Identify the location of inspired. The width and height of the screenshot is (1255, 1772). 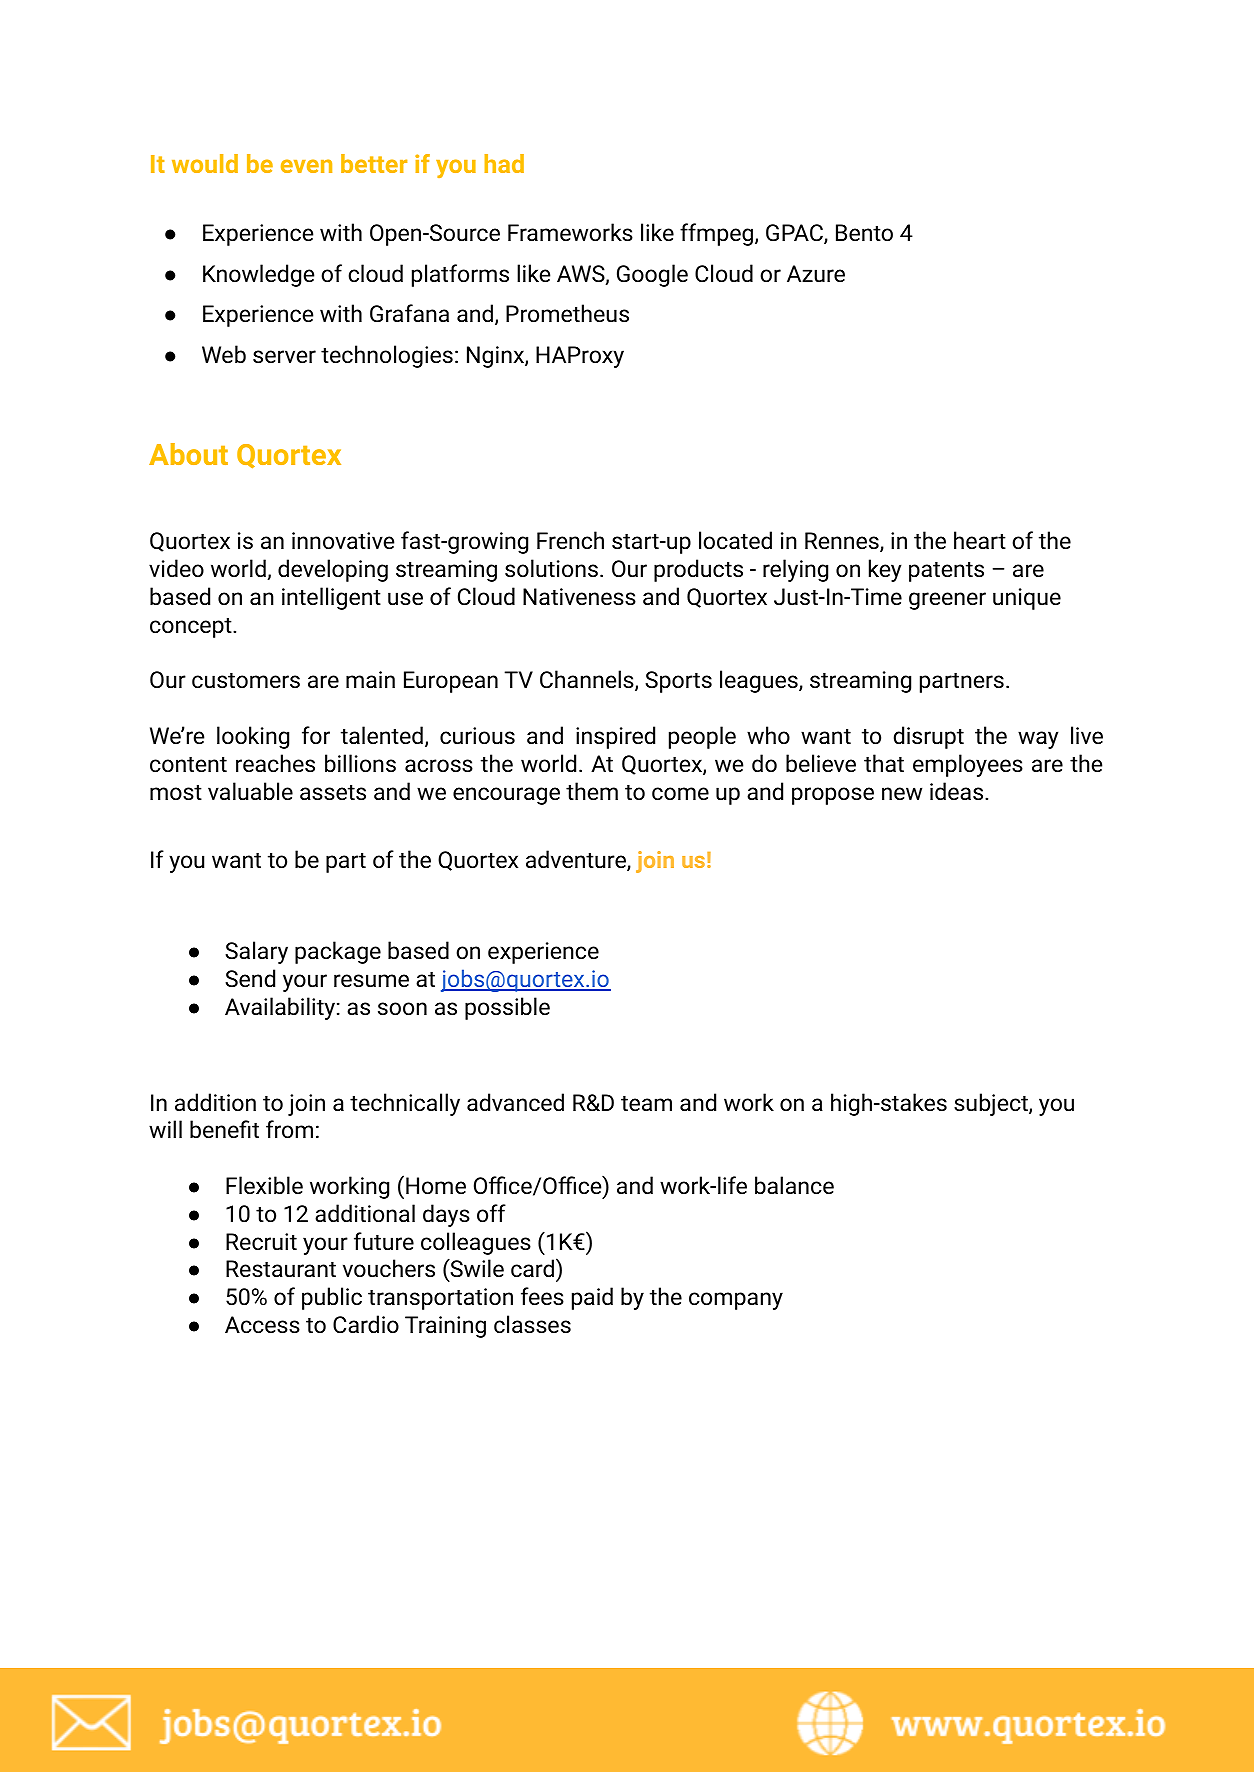
(615, 737).
